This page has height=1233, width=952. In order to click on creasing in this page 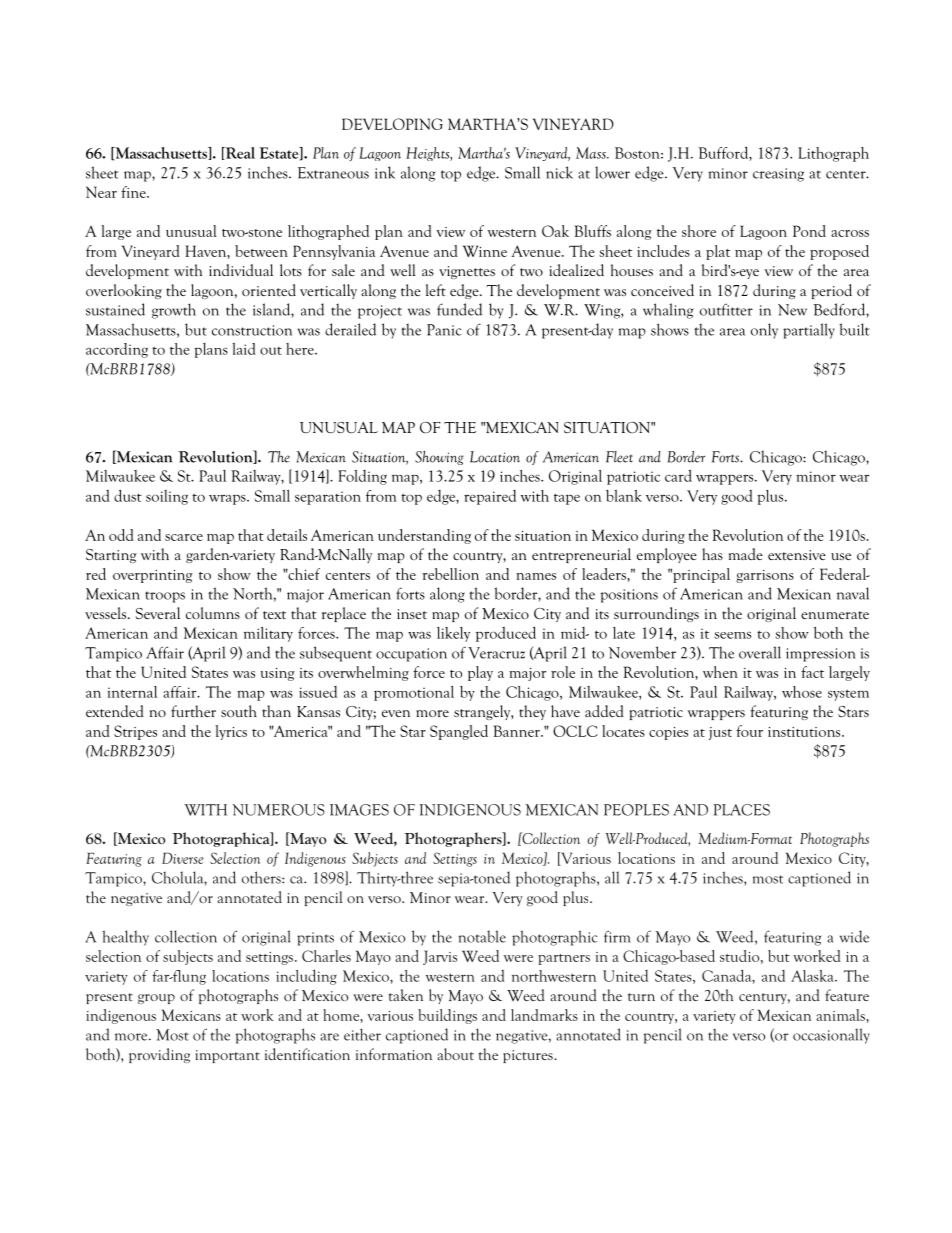, I will do `click(778, 175)`.
